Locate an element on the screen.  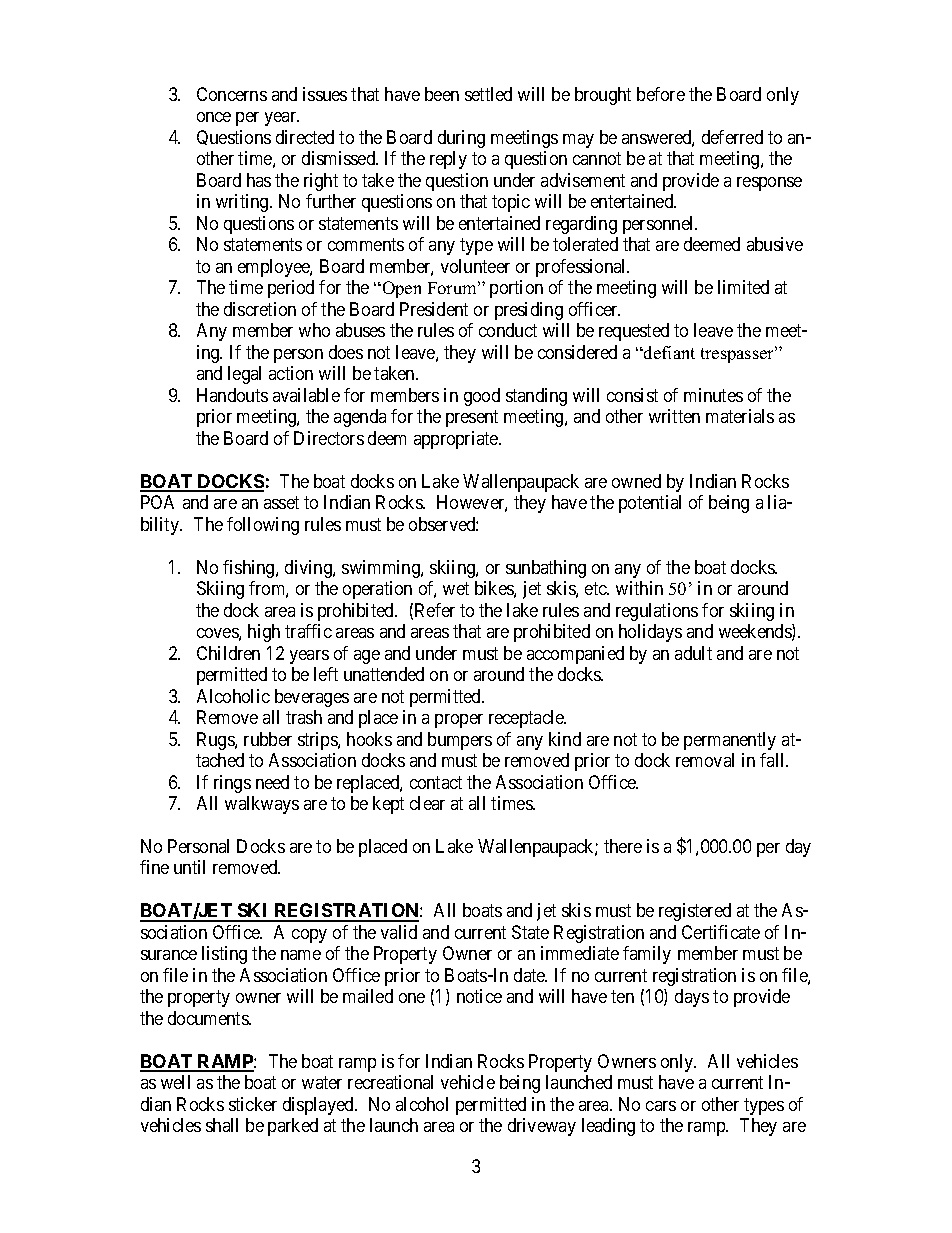
wet is located at coordinates (456, 588).
